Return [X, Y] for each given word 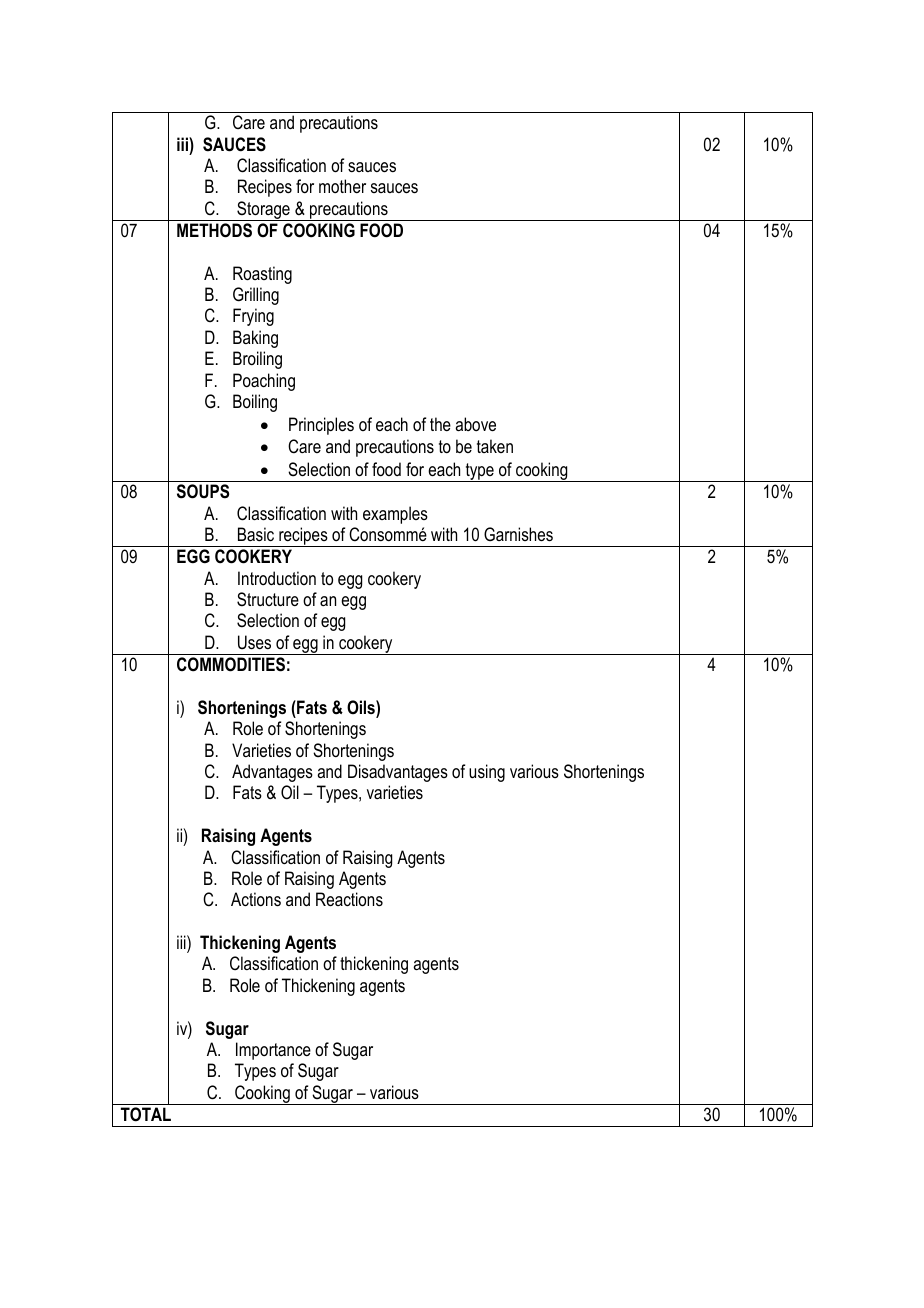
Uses [254, 642]
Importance [273, 1051]
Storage [263, 211]
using [487, 773]
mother [342, 186]
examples [395, 515]
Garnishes [518, 534]
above [475, 424]
